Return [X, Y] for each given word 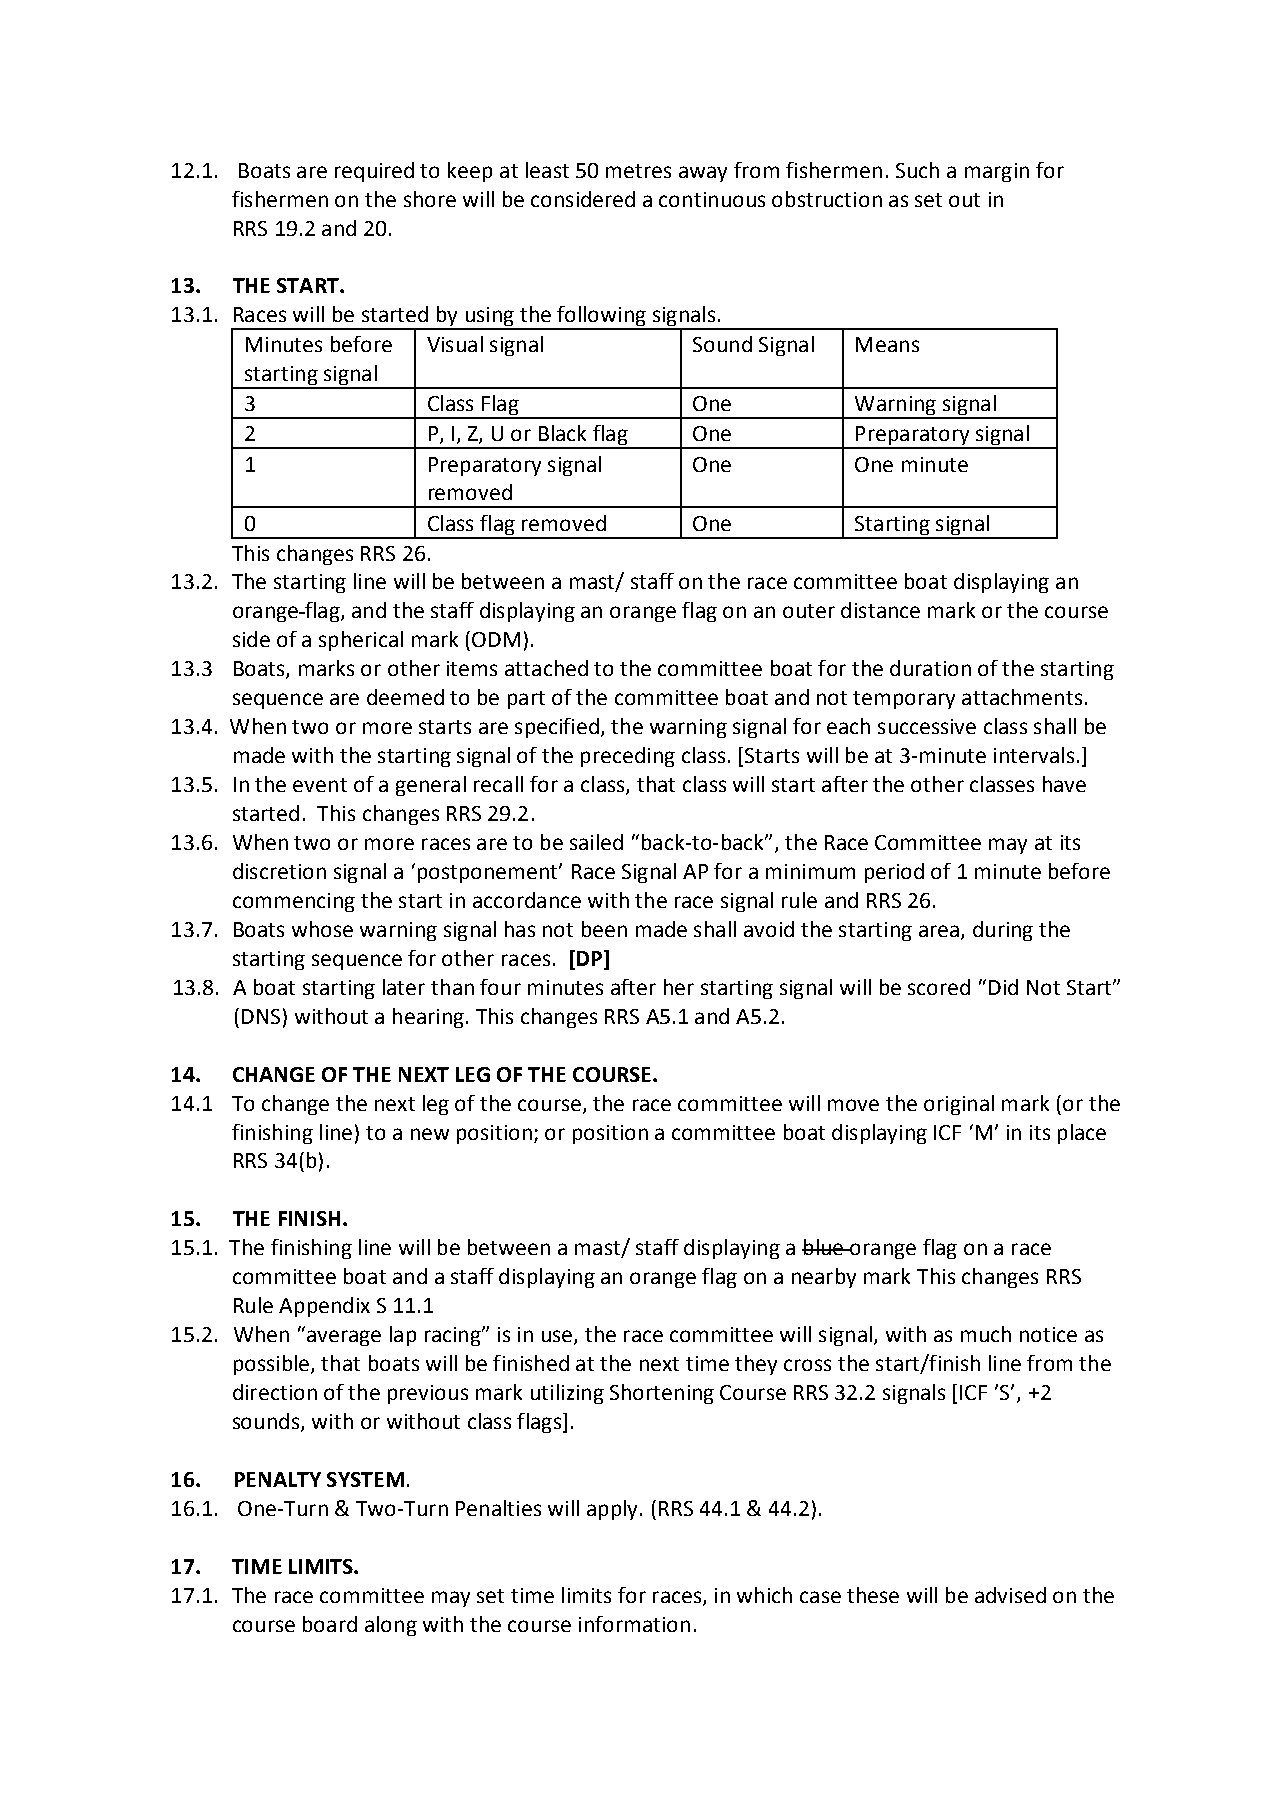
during [1003, 931]
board [330, 1624]
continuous [712, 199]
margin [997, 172]
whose [322, 929]
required [374, 172]
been [604, 929]
